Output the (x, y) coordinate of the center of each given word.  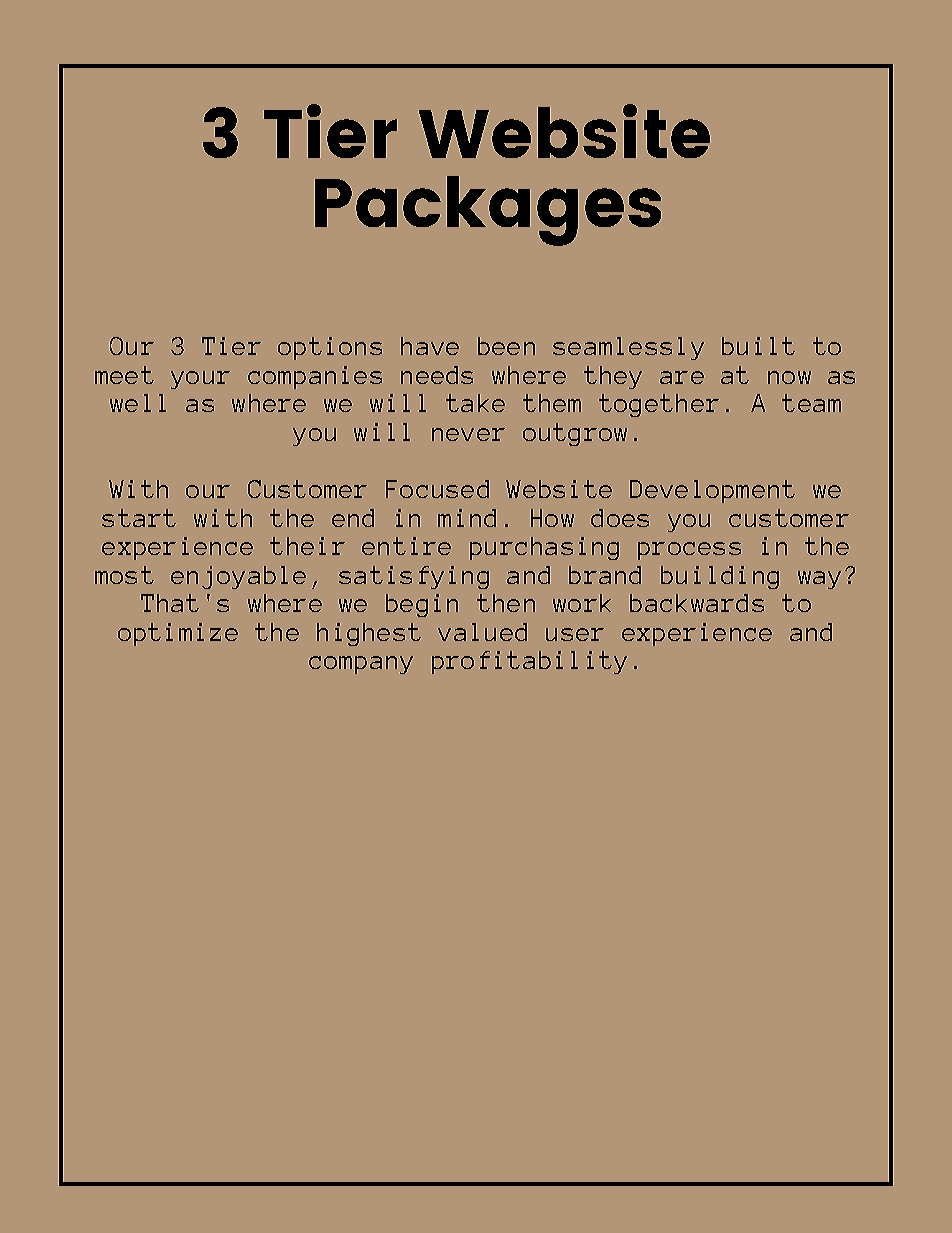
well (138, 403)
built (758, 346)
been (506, 346)
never (468, 434)
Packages (488, 211)
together (659, 405)
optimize (178, 634)
